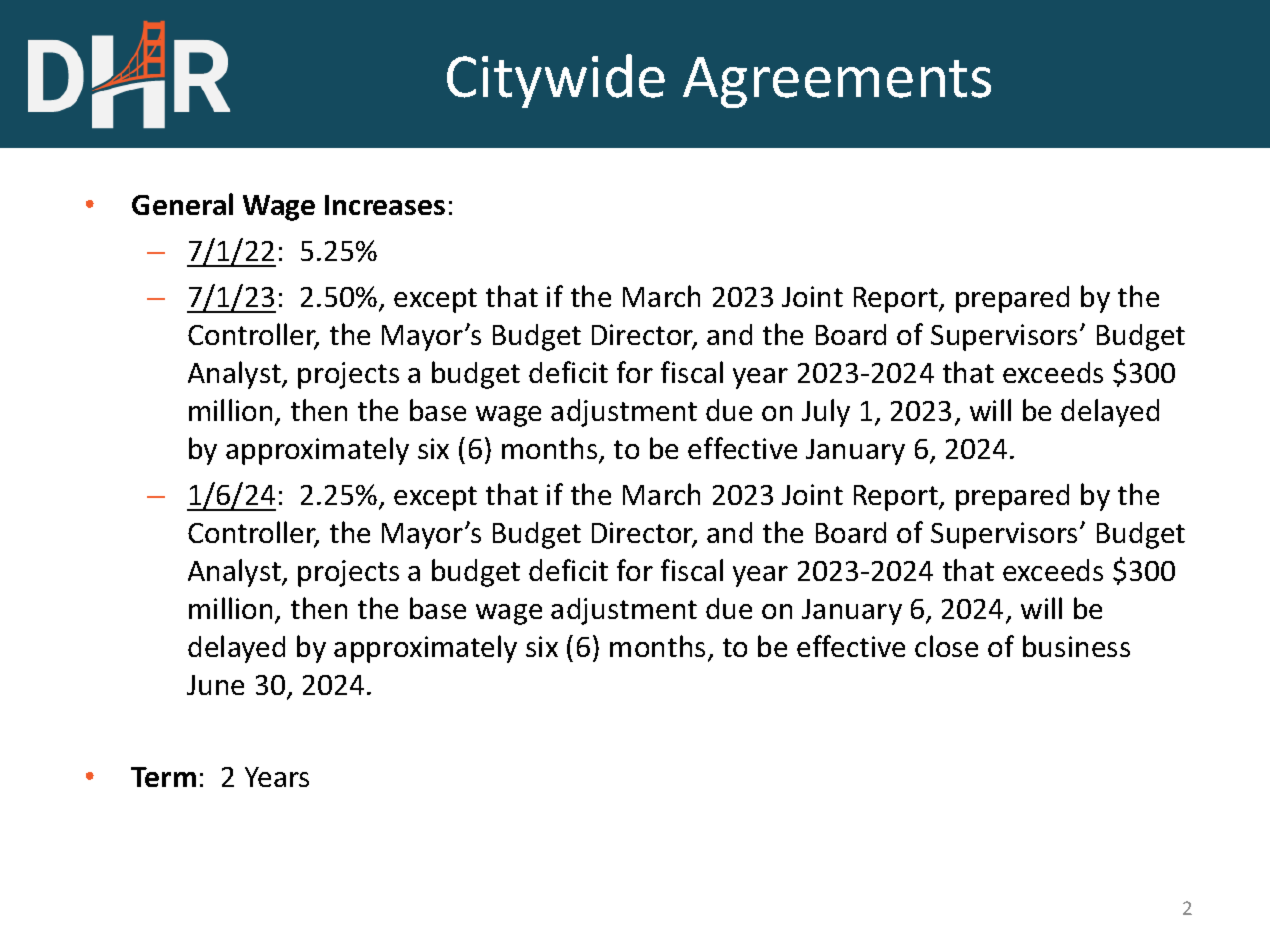 This screenshot has height=952, width=1270. I want to click on Citywide, so click(556, 81).
